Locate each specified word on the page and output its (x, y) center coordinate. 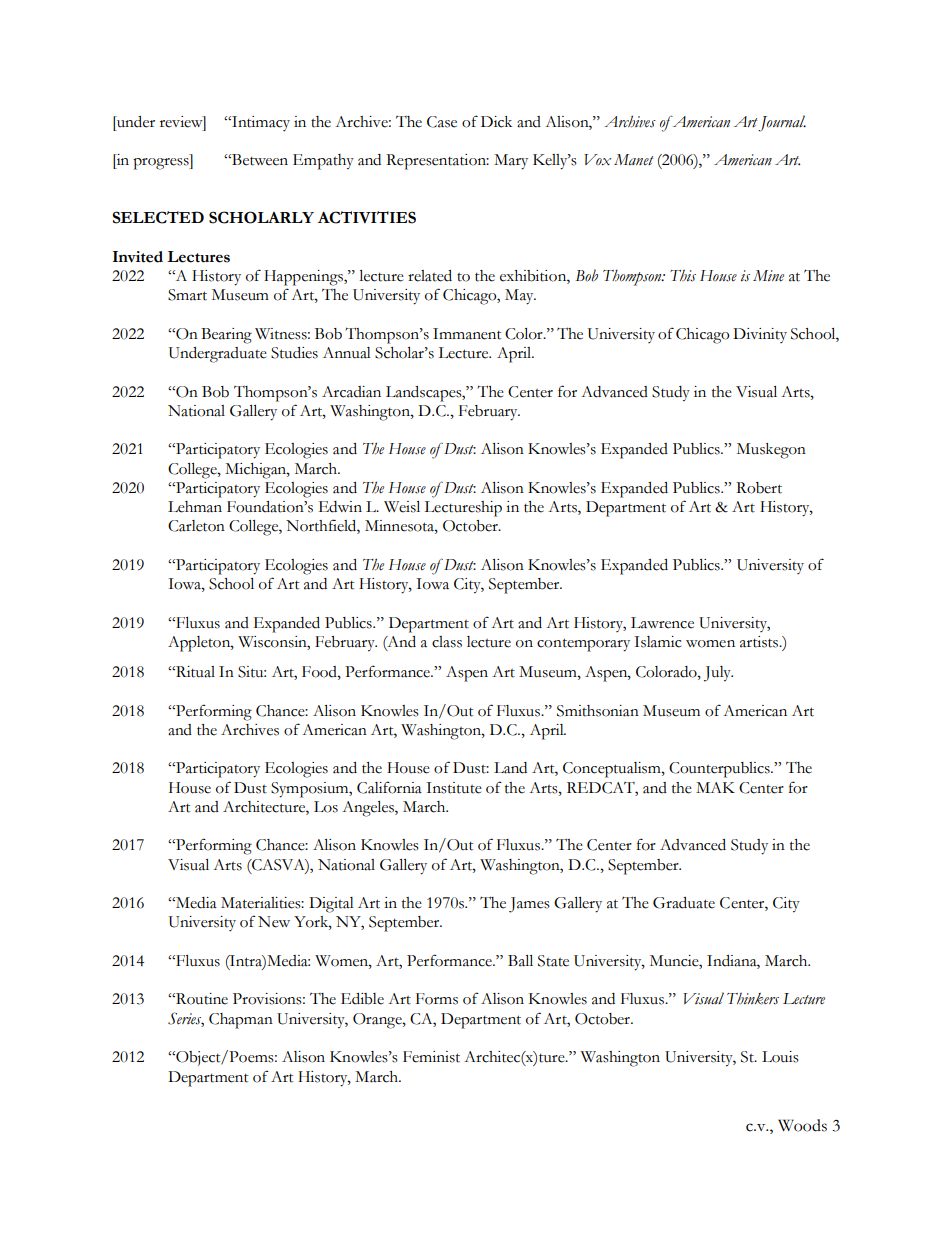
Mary (511, 162)
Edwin (340, 507)
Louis (780, 1057)
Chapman (241, 1021)
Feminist (431, 1057)
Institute (454, 788)
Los (326, 807)
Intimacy (260, 123)
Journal (782, 123)
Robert (759, 488)
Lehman (195, 507)
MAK (715, 787)
